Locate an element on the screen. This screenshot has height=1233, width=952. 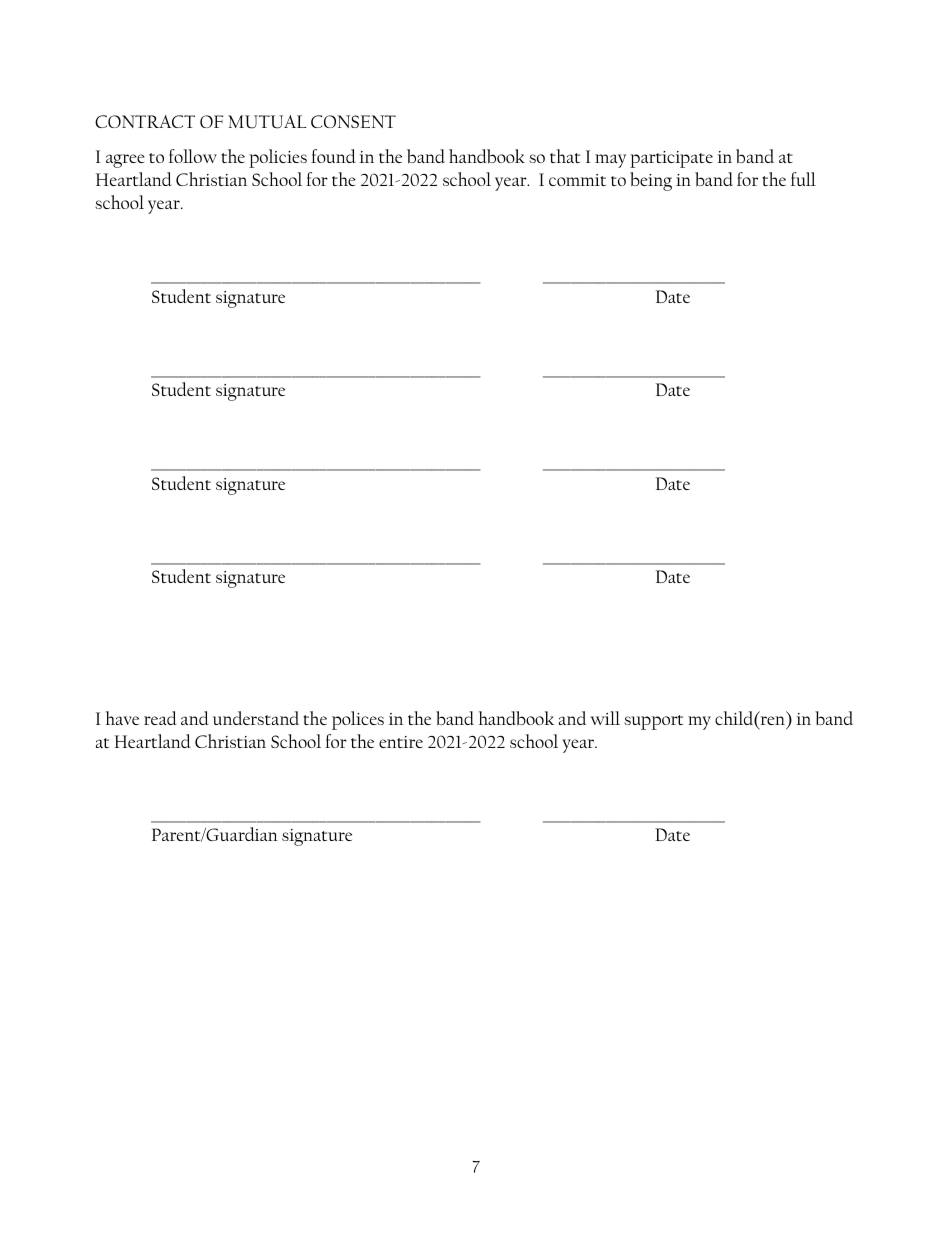
agree is located at coordinates (125, 161).
